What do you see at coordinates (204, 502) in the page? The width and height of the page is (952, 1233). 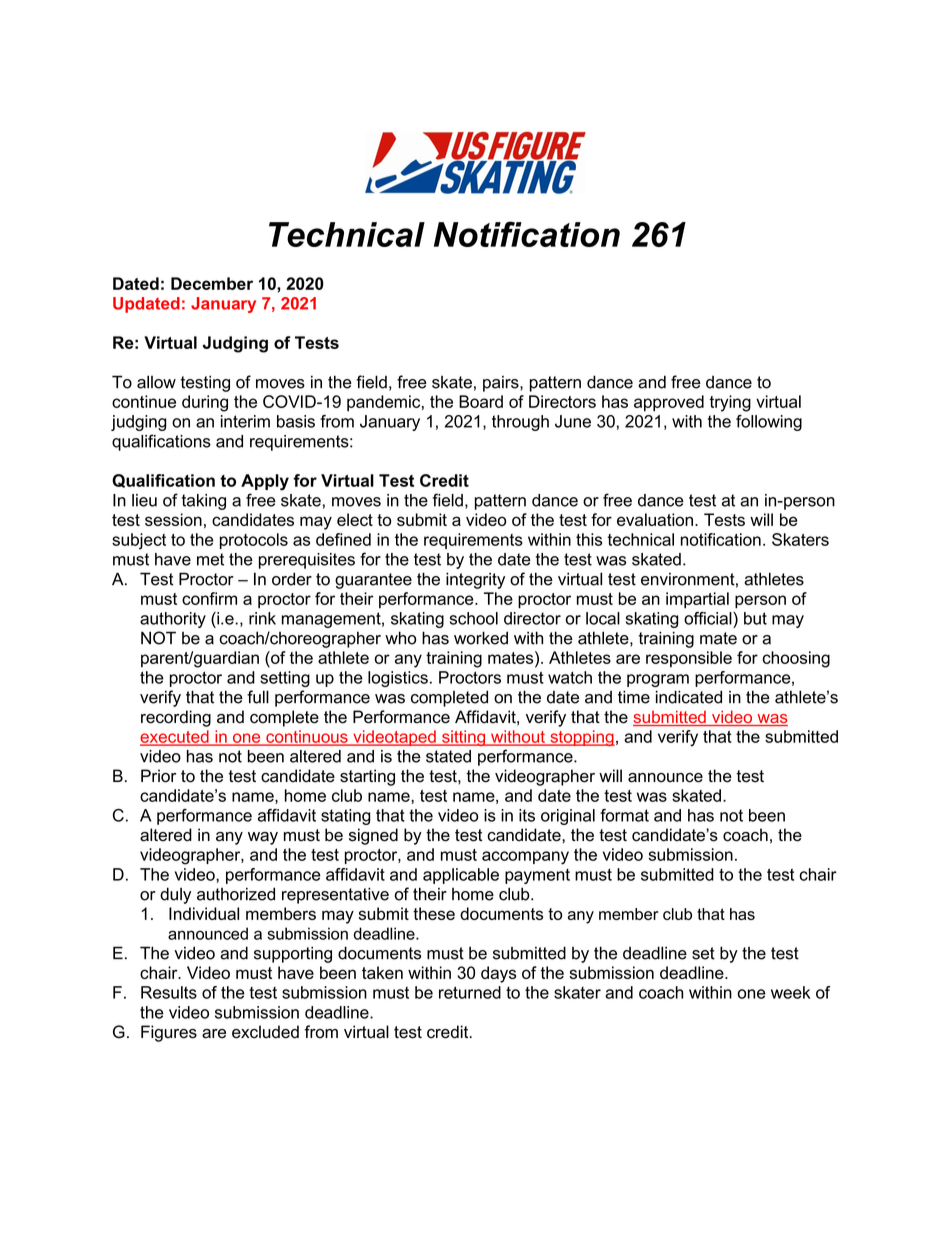 I see `taking` at bounding box center [204, 502].
